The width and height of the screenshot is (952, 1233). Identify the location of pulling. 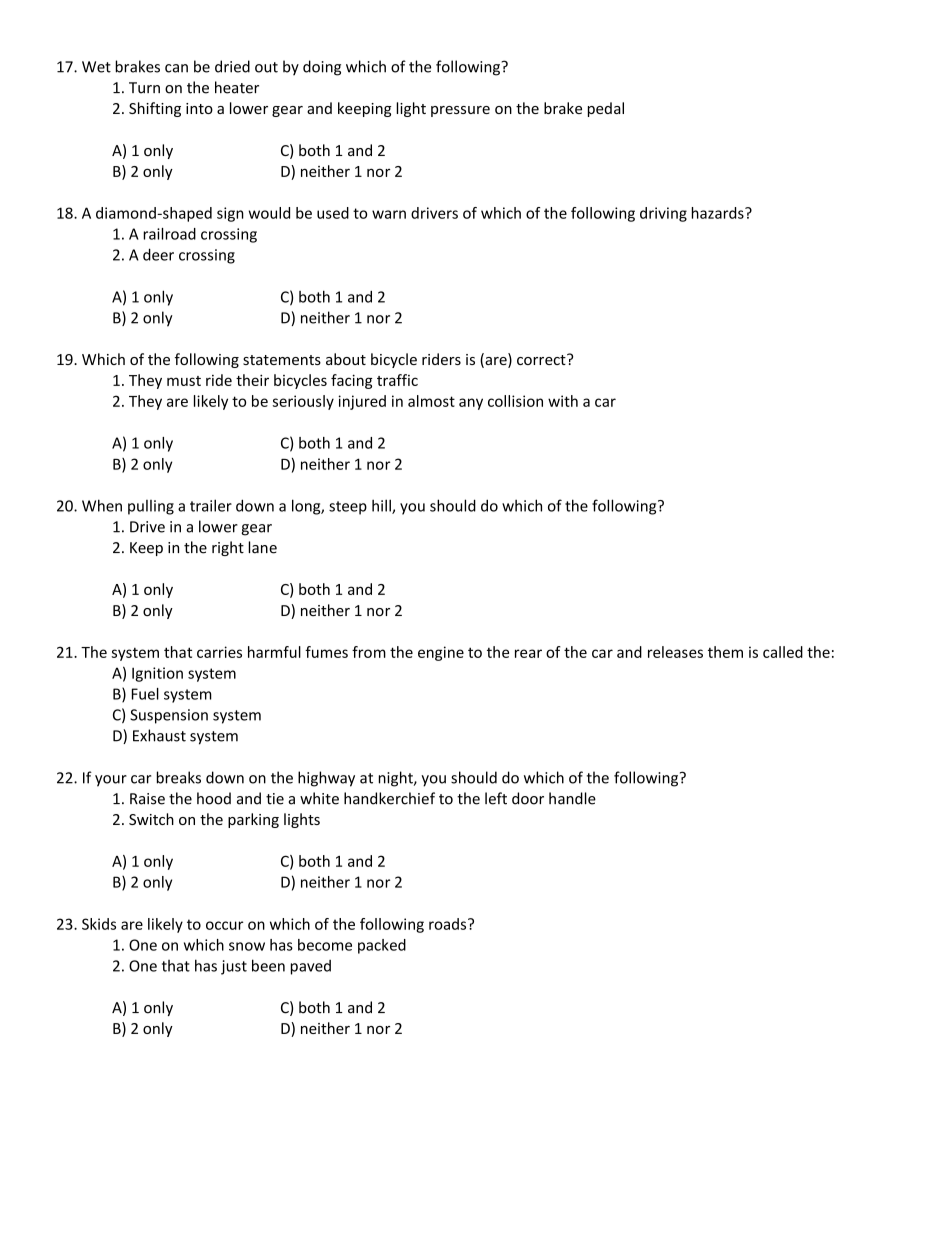
(151, 507).
